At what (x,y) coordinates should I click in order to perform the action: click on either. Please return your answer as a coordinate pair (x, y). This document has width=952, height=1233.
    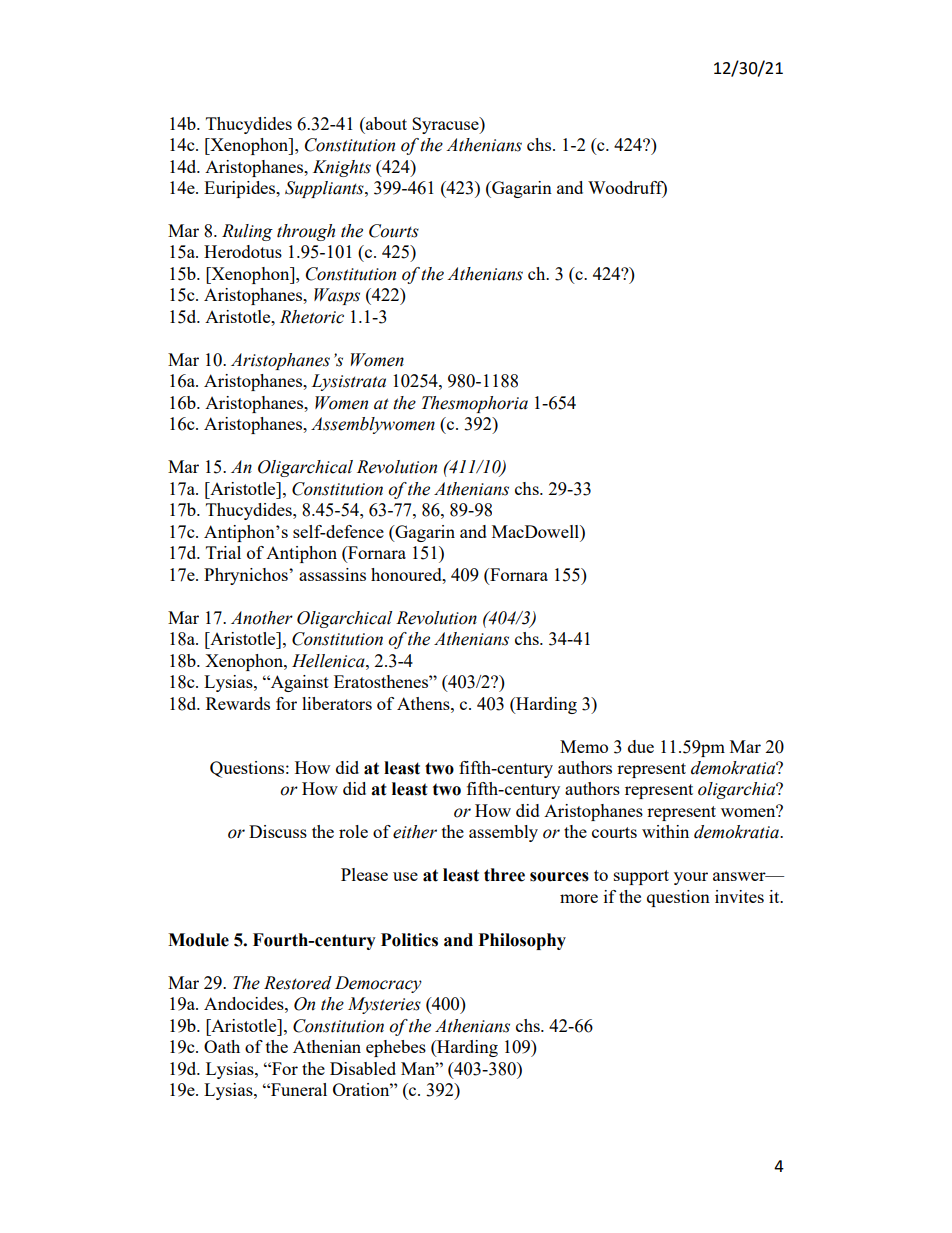
    Looking at the image, I should click on (415, 832).
